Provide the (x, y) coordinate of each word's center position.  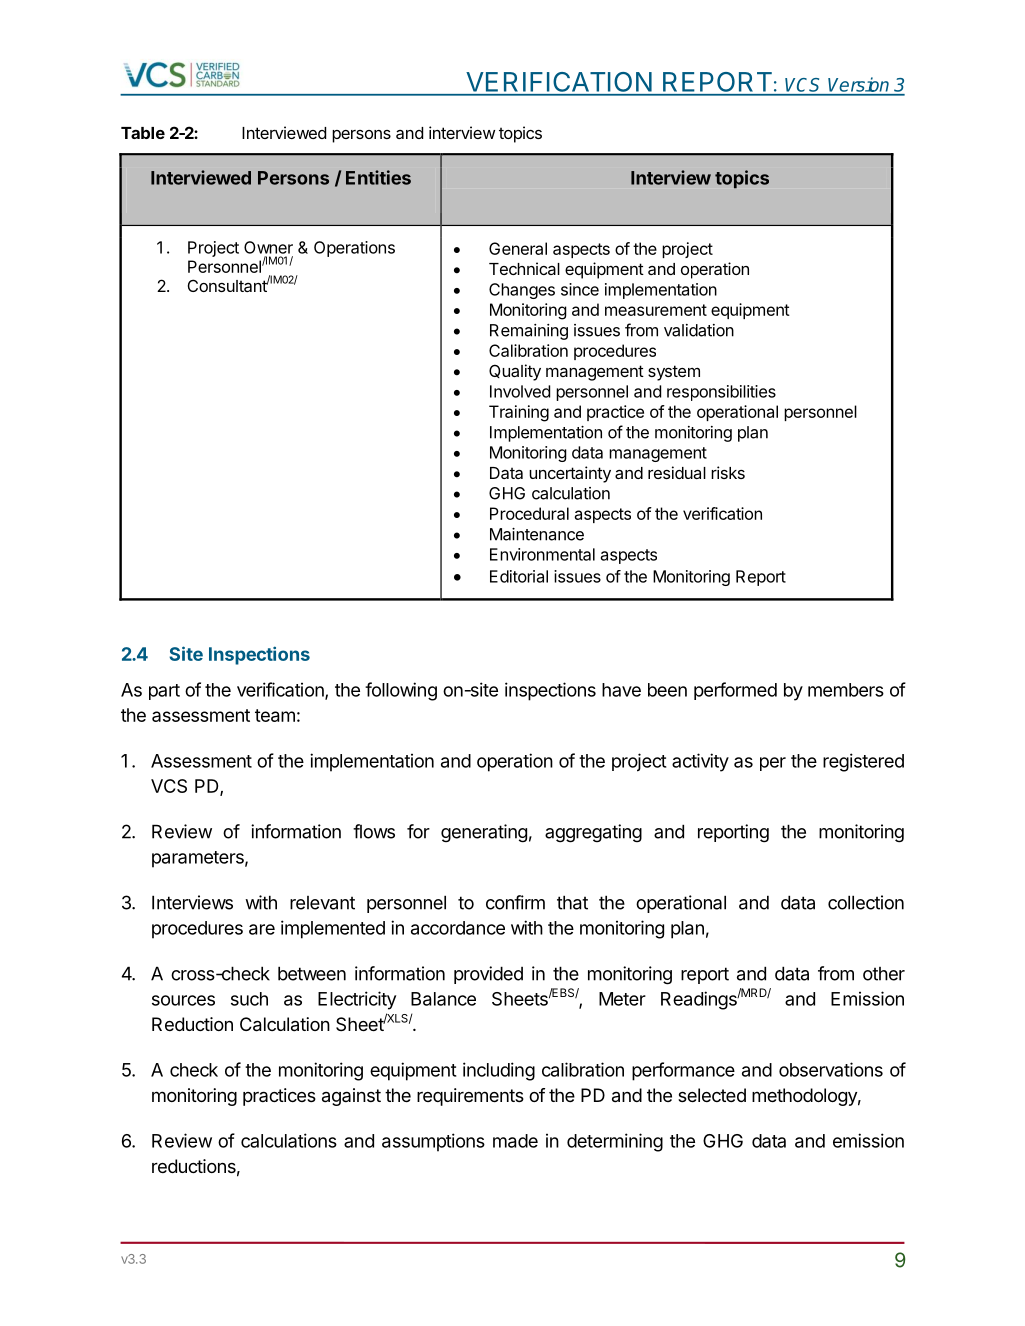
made (515, 1141)
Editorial (519, 576)
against (351, 1097)
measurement (656, 310)
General (518, 248)
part (164, 692)
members (846, 690)
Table (143, 133)
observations (831, 1069)
